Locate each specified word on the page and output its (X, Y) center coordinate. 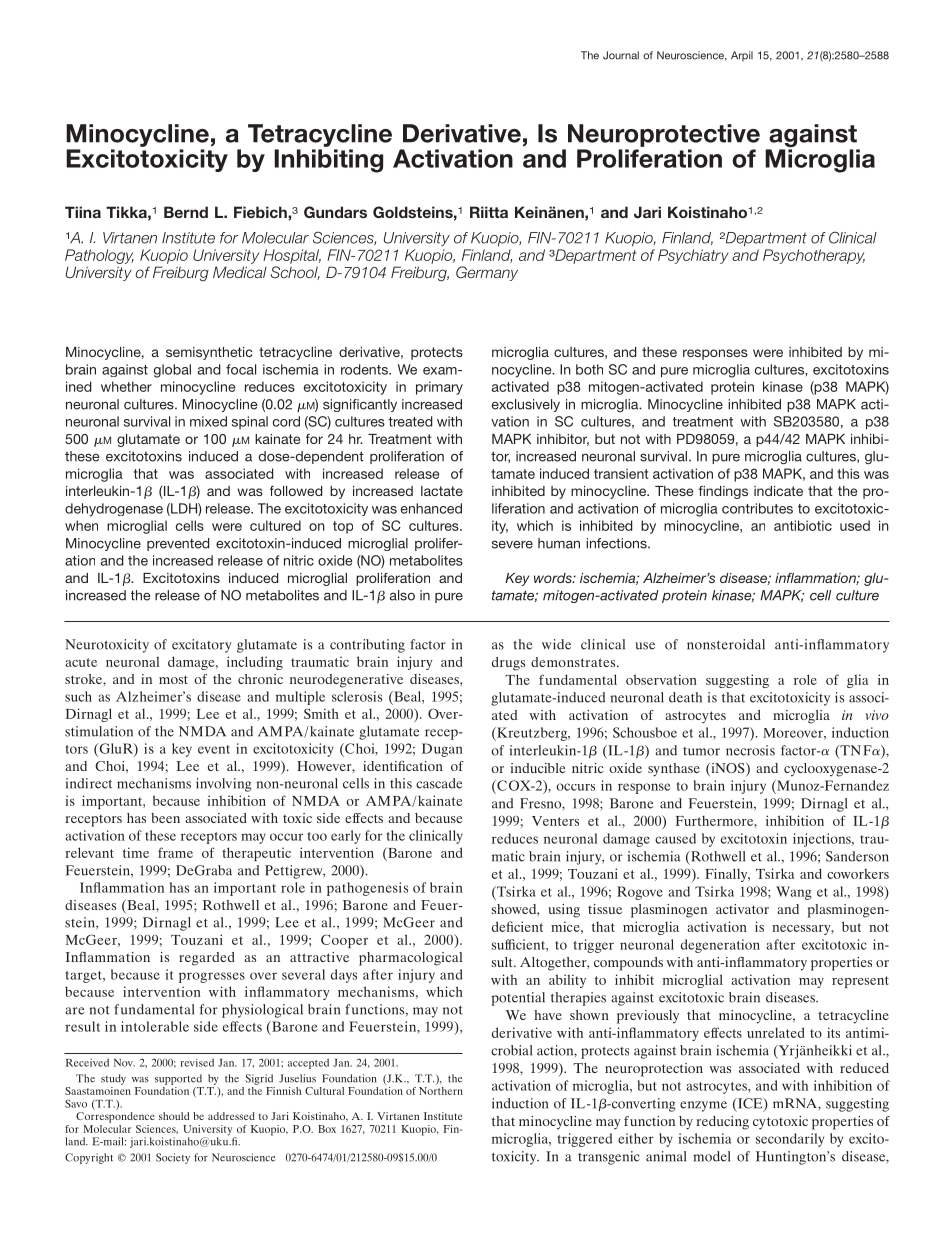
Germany (487, 273)
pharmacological (410, 959)
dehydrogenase (114, 510)
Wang (794, 893)
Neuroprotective (664, 135)
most (173, 679)
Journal (621, 55)
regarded (207, 959)
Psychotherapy (814, 256)
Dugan (442, 750)
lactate (442, 491)
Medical (240, 272)
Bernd (186, 212)
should (174, 1116)
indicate (778, 491)
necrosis (750, 750)
